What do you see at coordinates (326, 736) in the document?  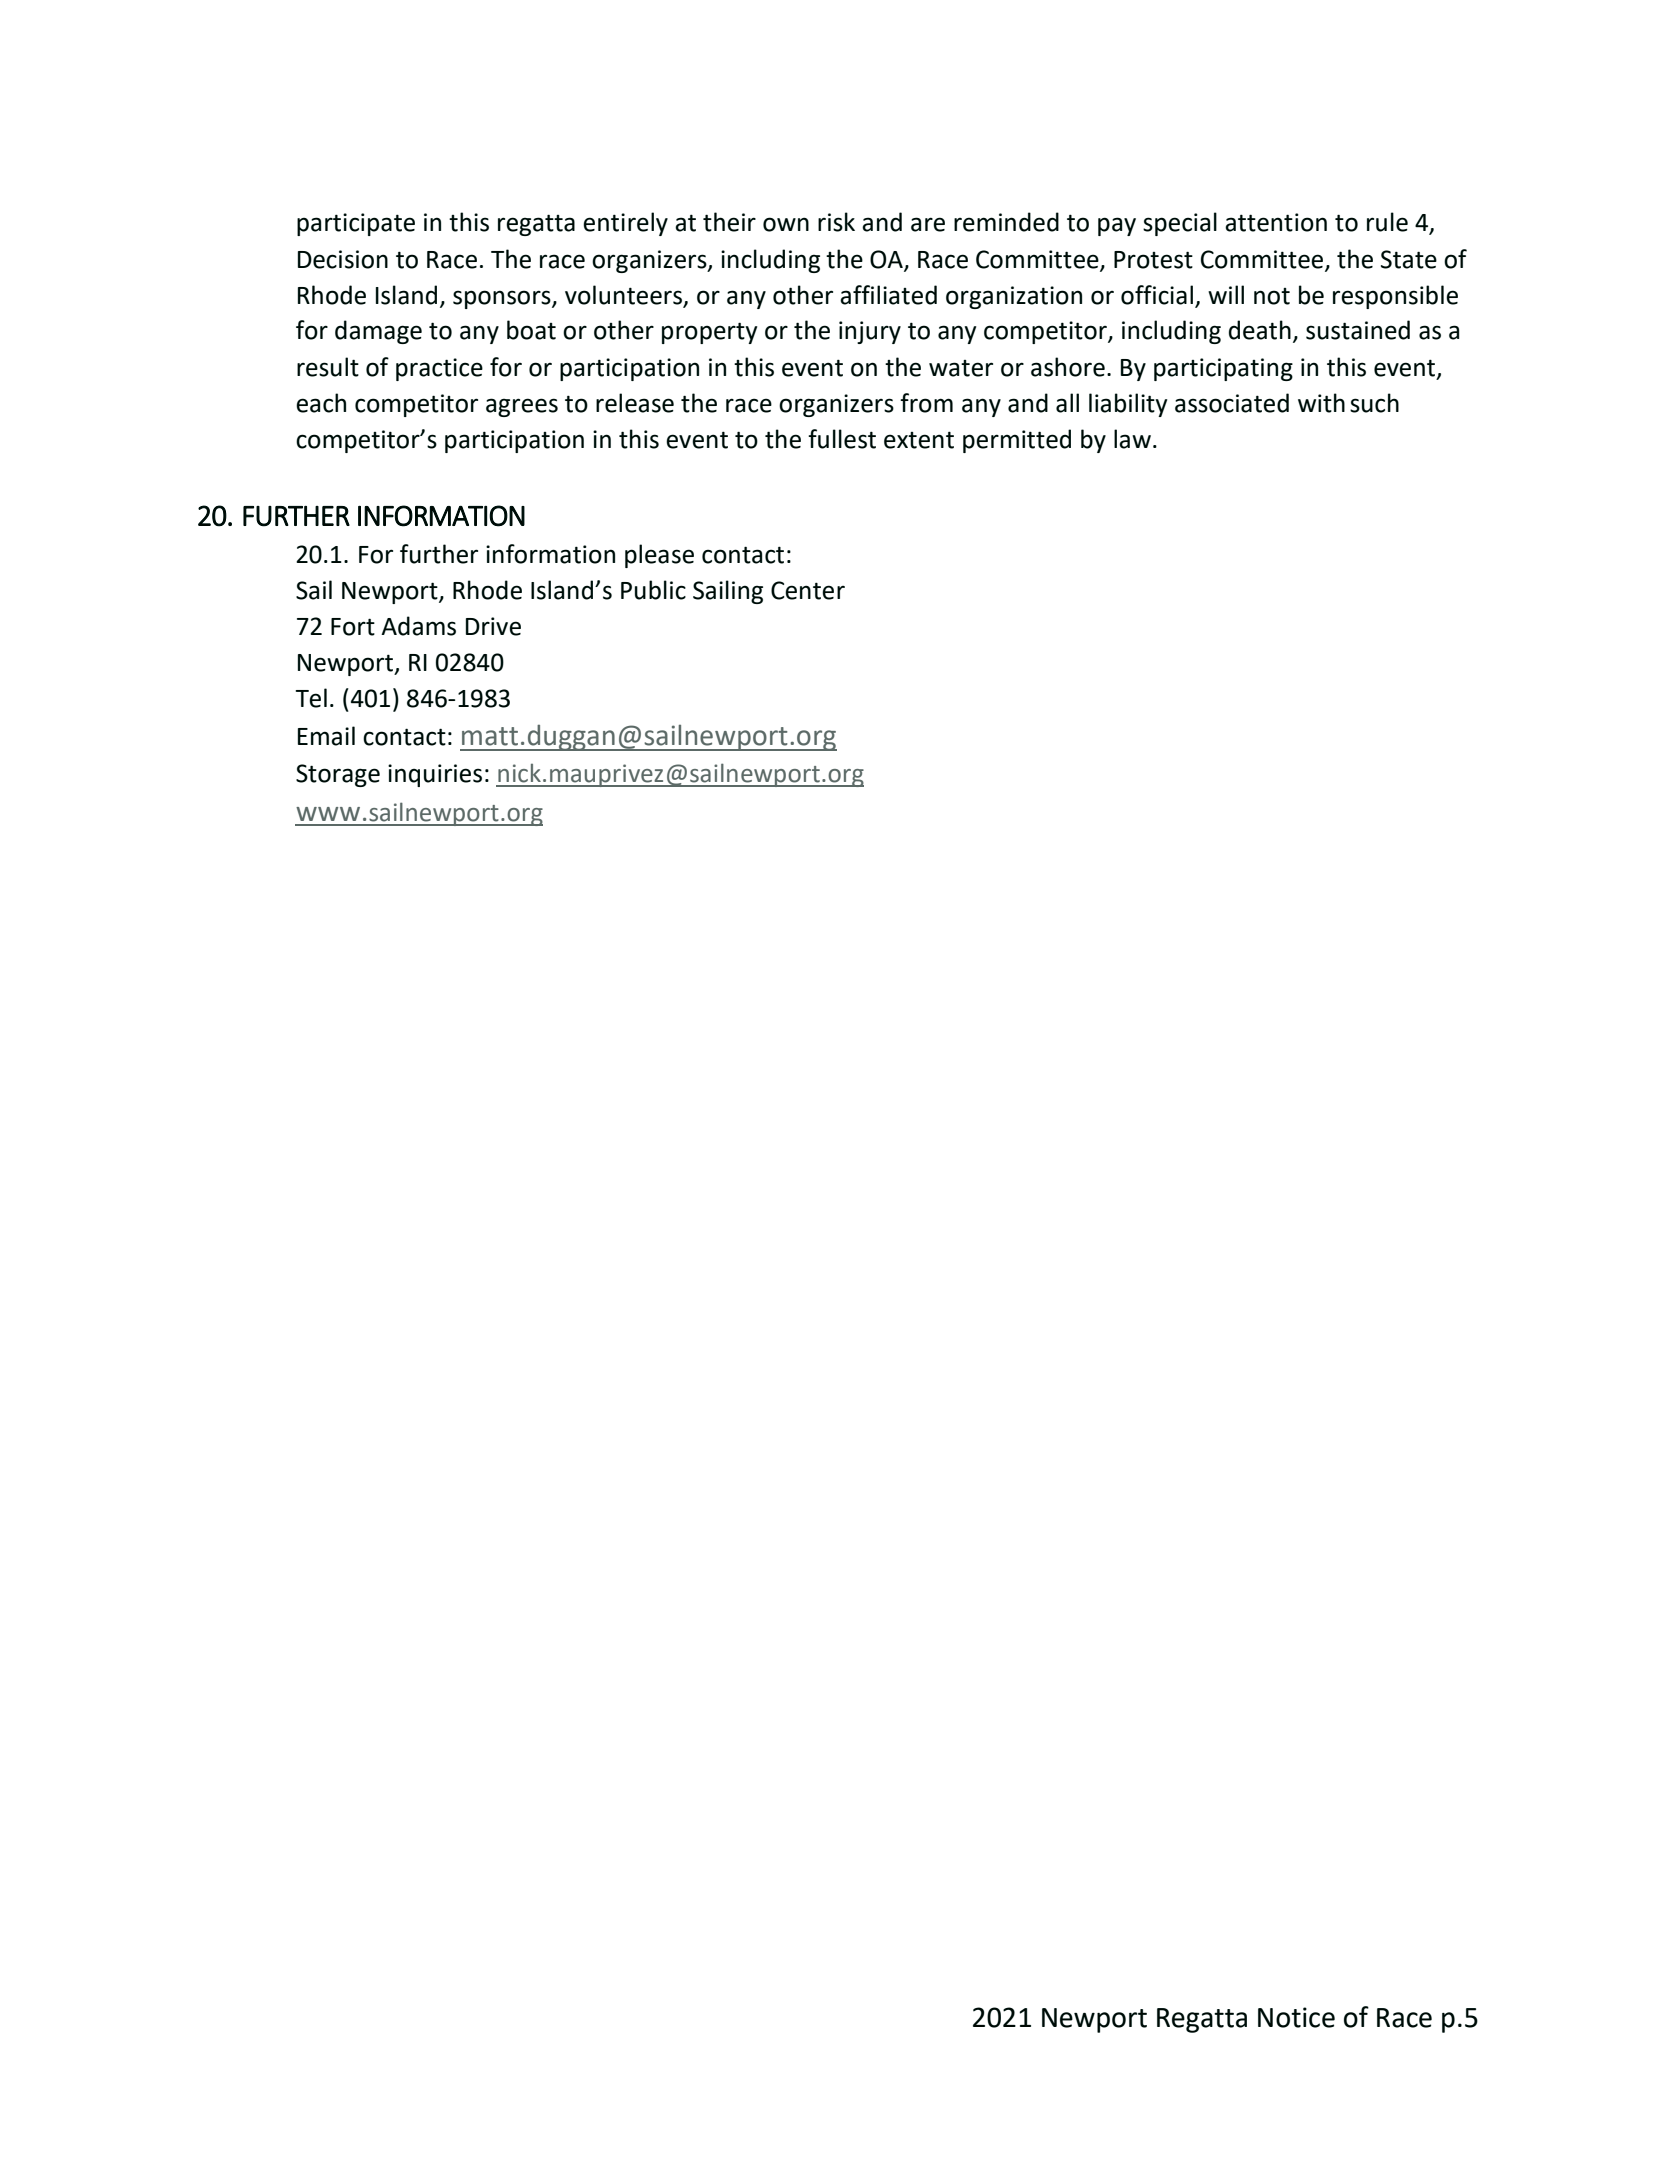 I see `Email` at bounding box center [326, 736].
